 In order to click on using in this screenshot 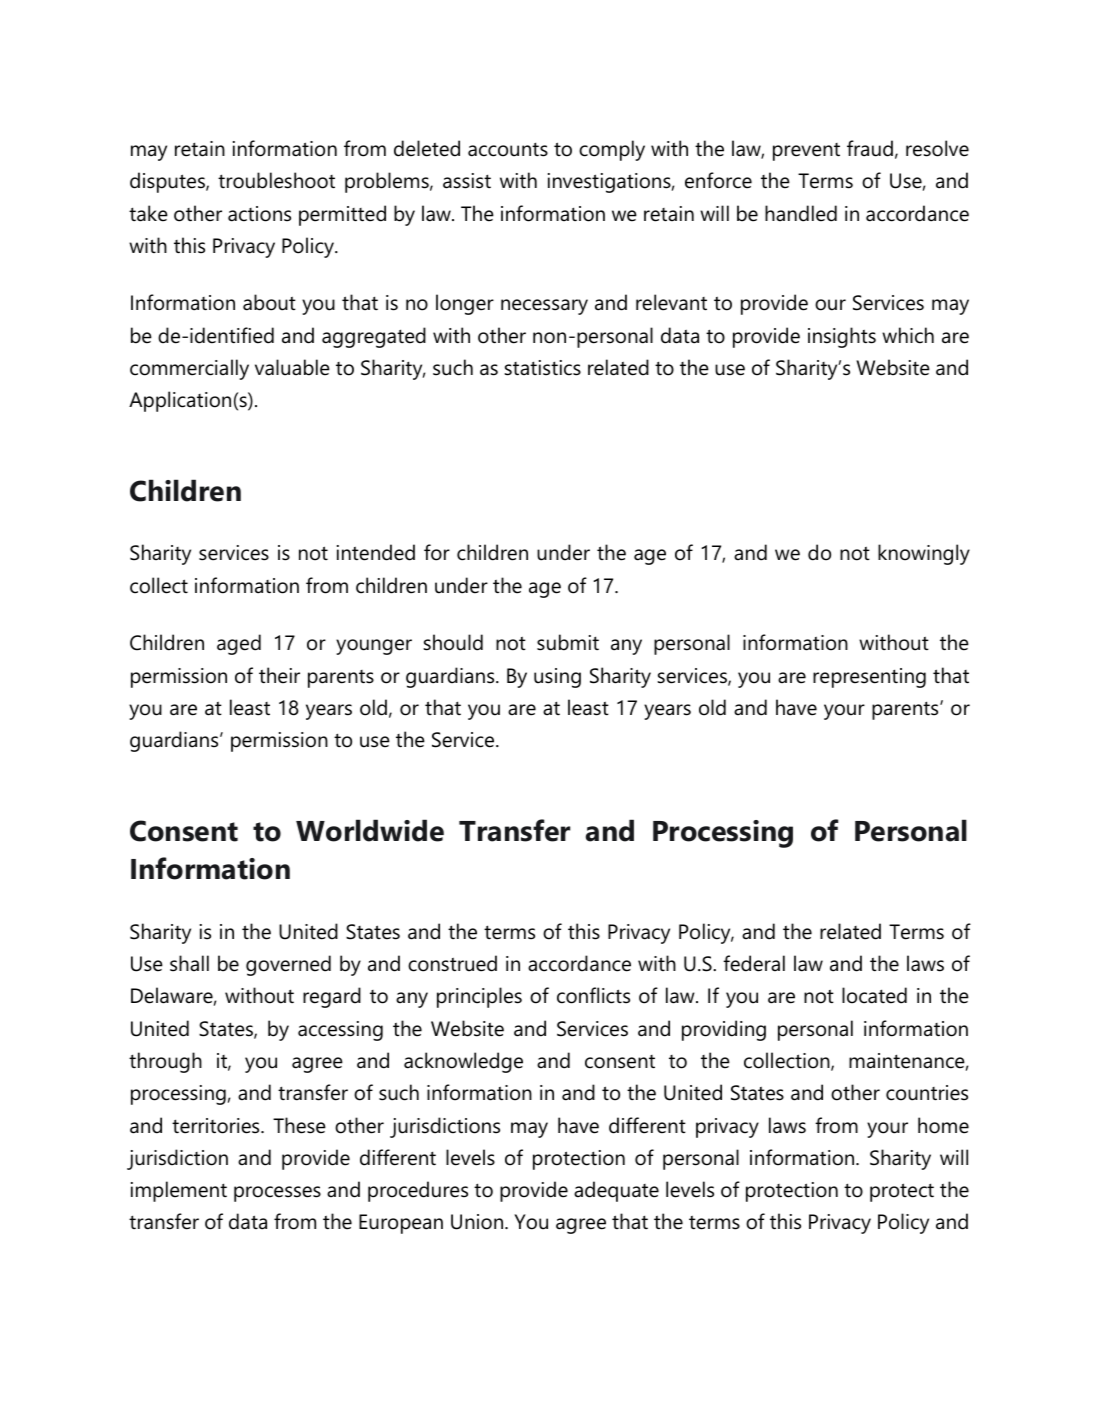, I will do `click(557, 678)`.
